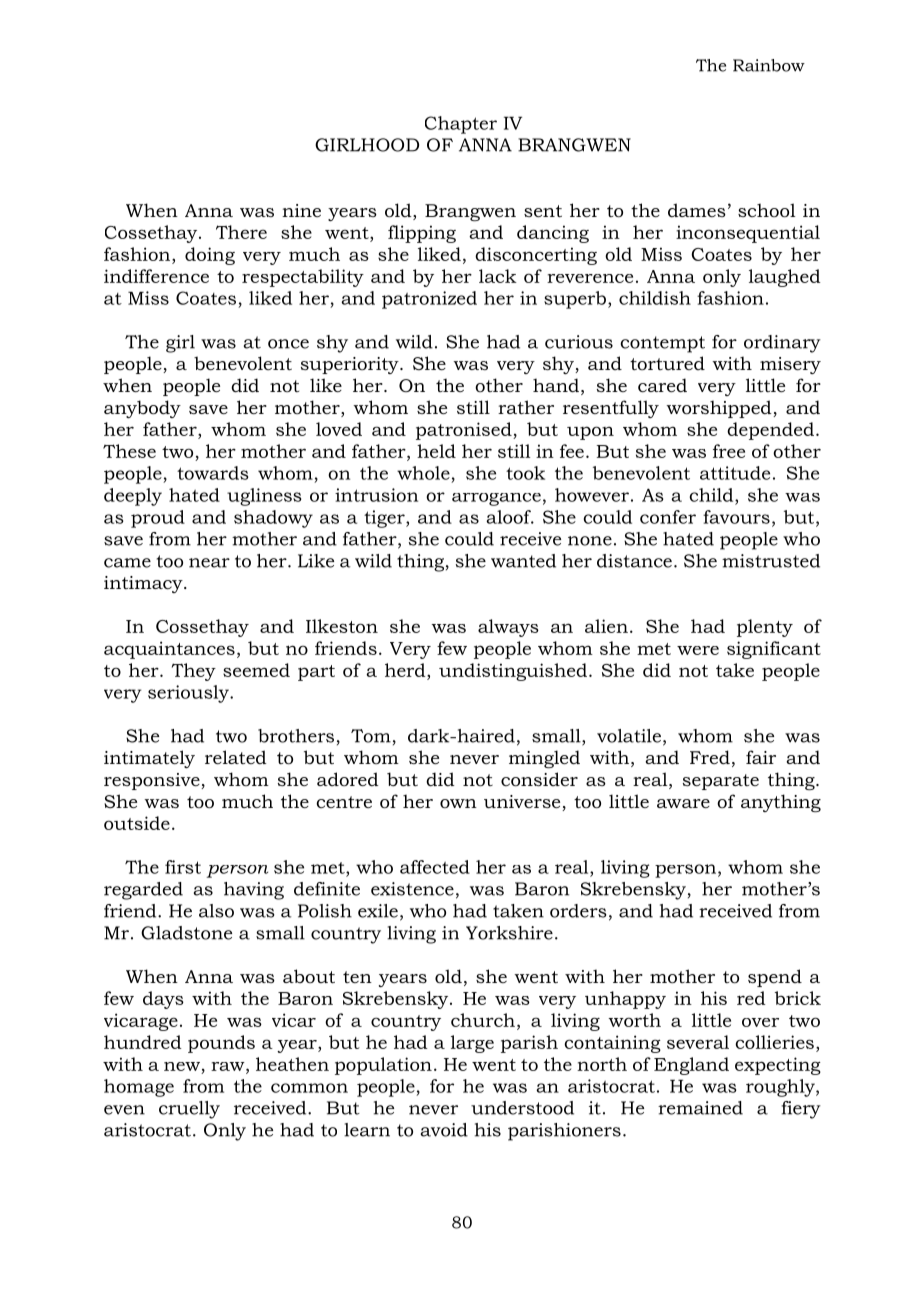 This document has height=1308, width=924. Describe the element at coordinates (697, 210) in the document. I see `dames` at that location.
